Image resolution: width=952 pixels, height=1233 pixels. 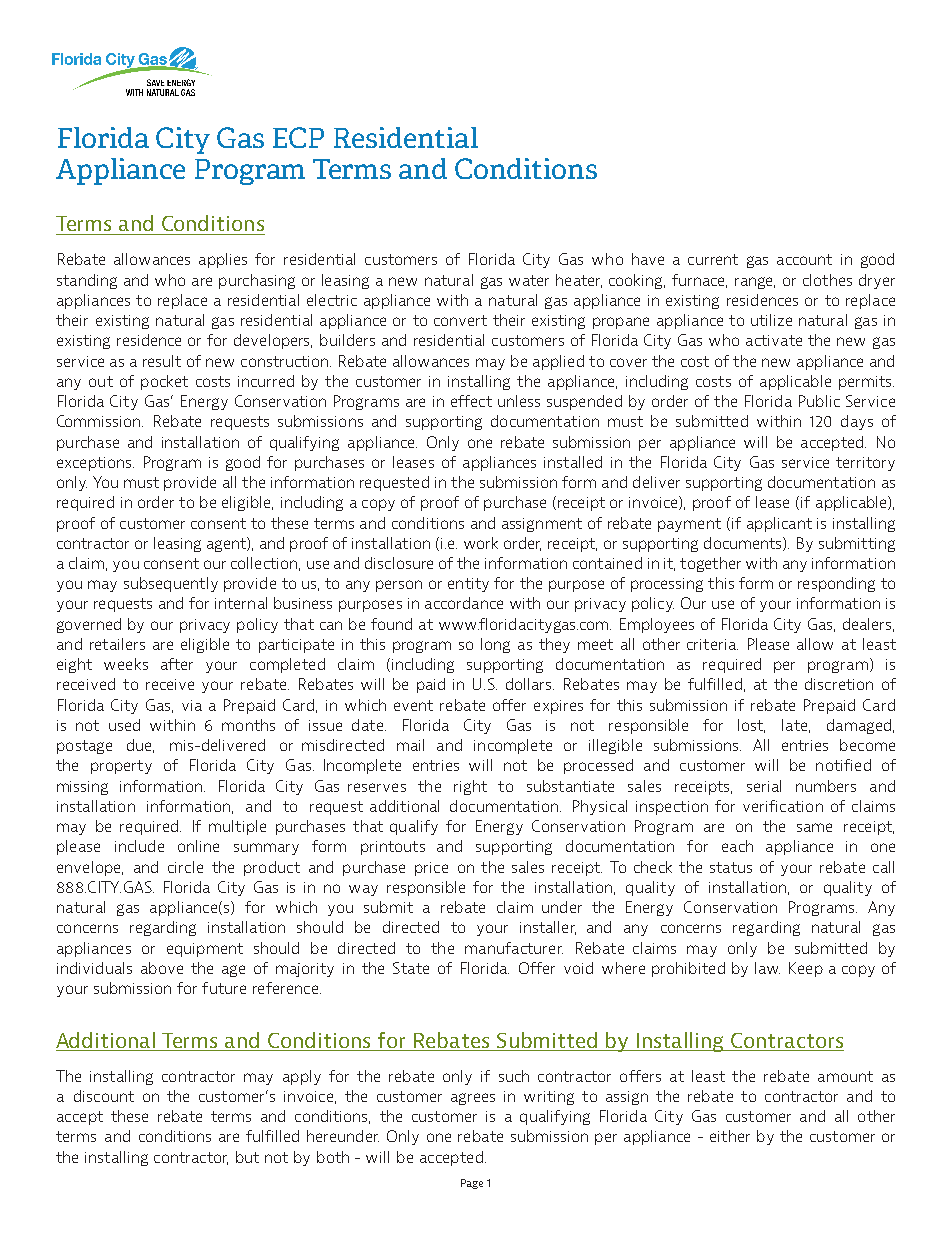 What do you see at coordinates (198, 846) in the image?
I see `online` at bounding box center [198, 846].
